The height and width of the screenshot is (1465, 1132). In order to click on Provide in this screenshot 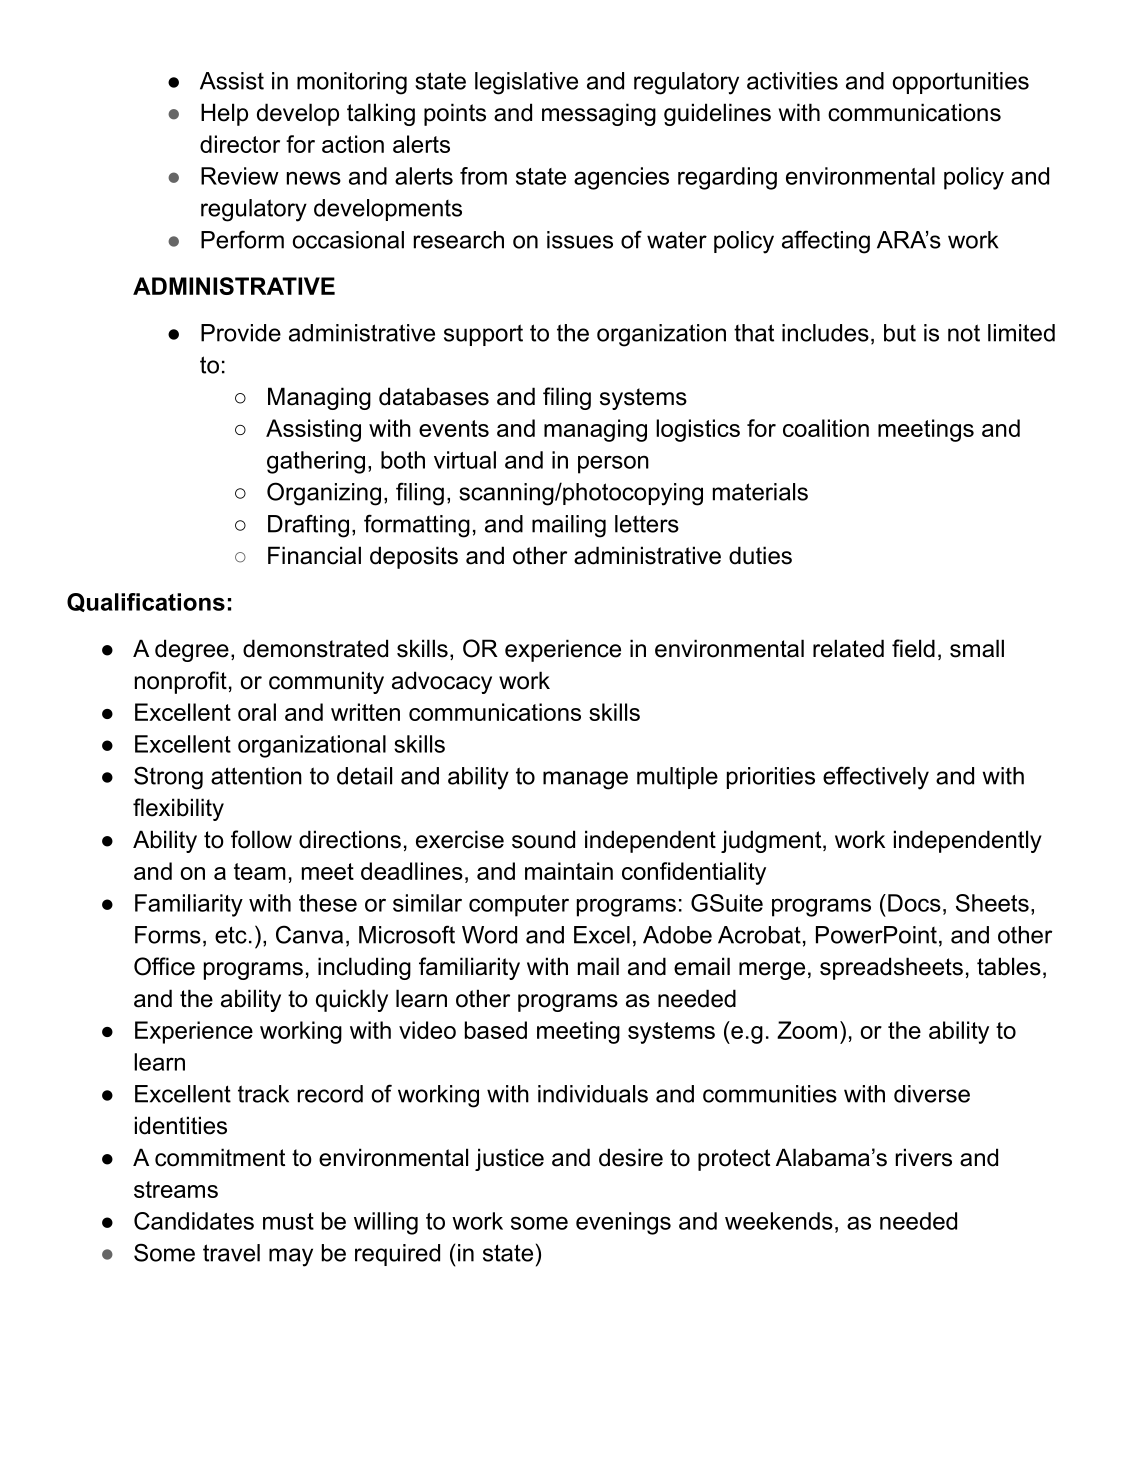, I will do `click(241, 333)`.
